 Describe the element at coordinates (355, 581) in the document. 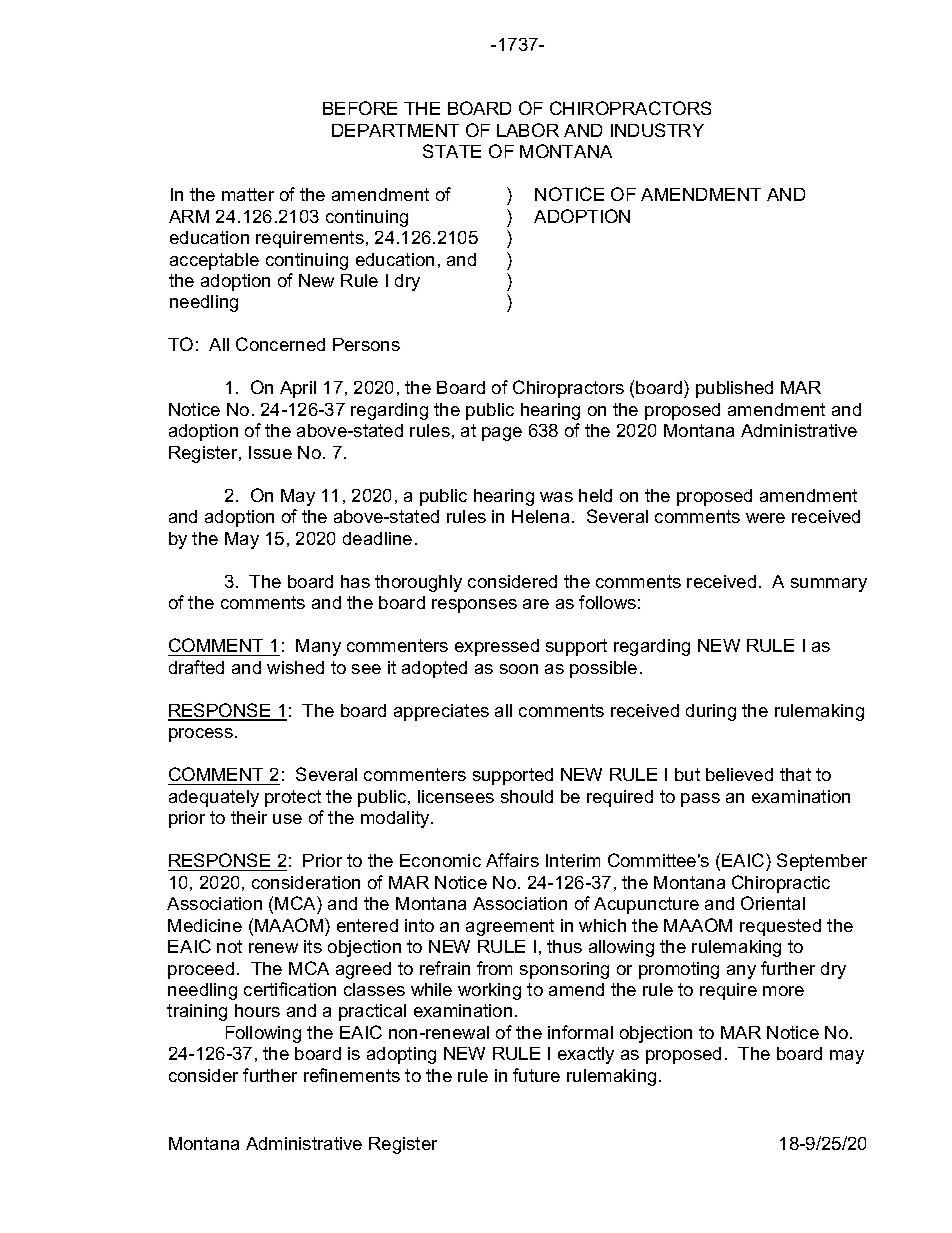

I see `has` at that location.
